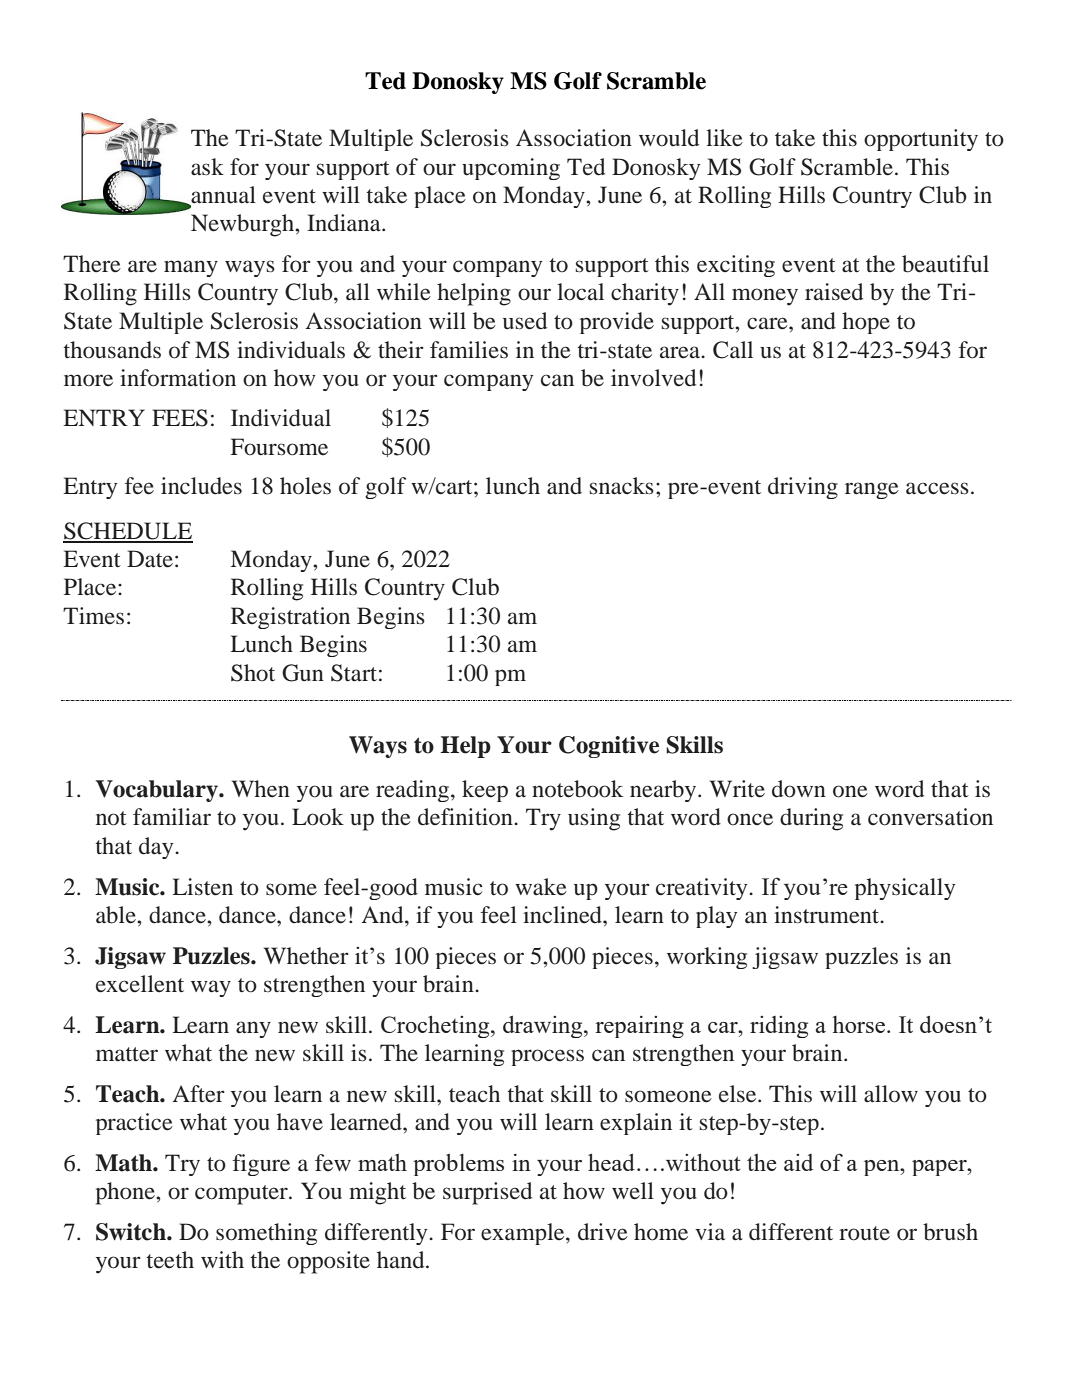 The width and height of the screenshot is (1080, 1398). Describe the element at coordinates (622, 486) in the screenshot. I see `snacks` at that location.
